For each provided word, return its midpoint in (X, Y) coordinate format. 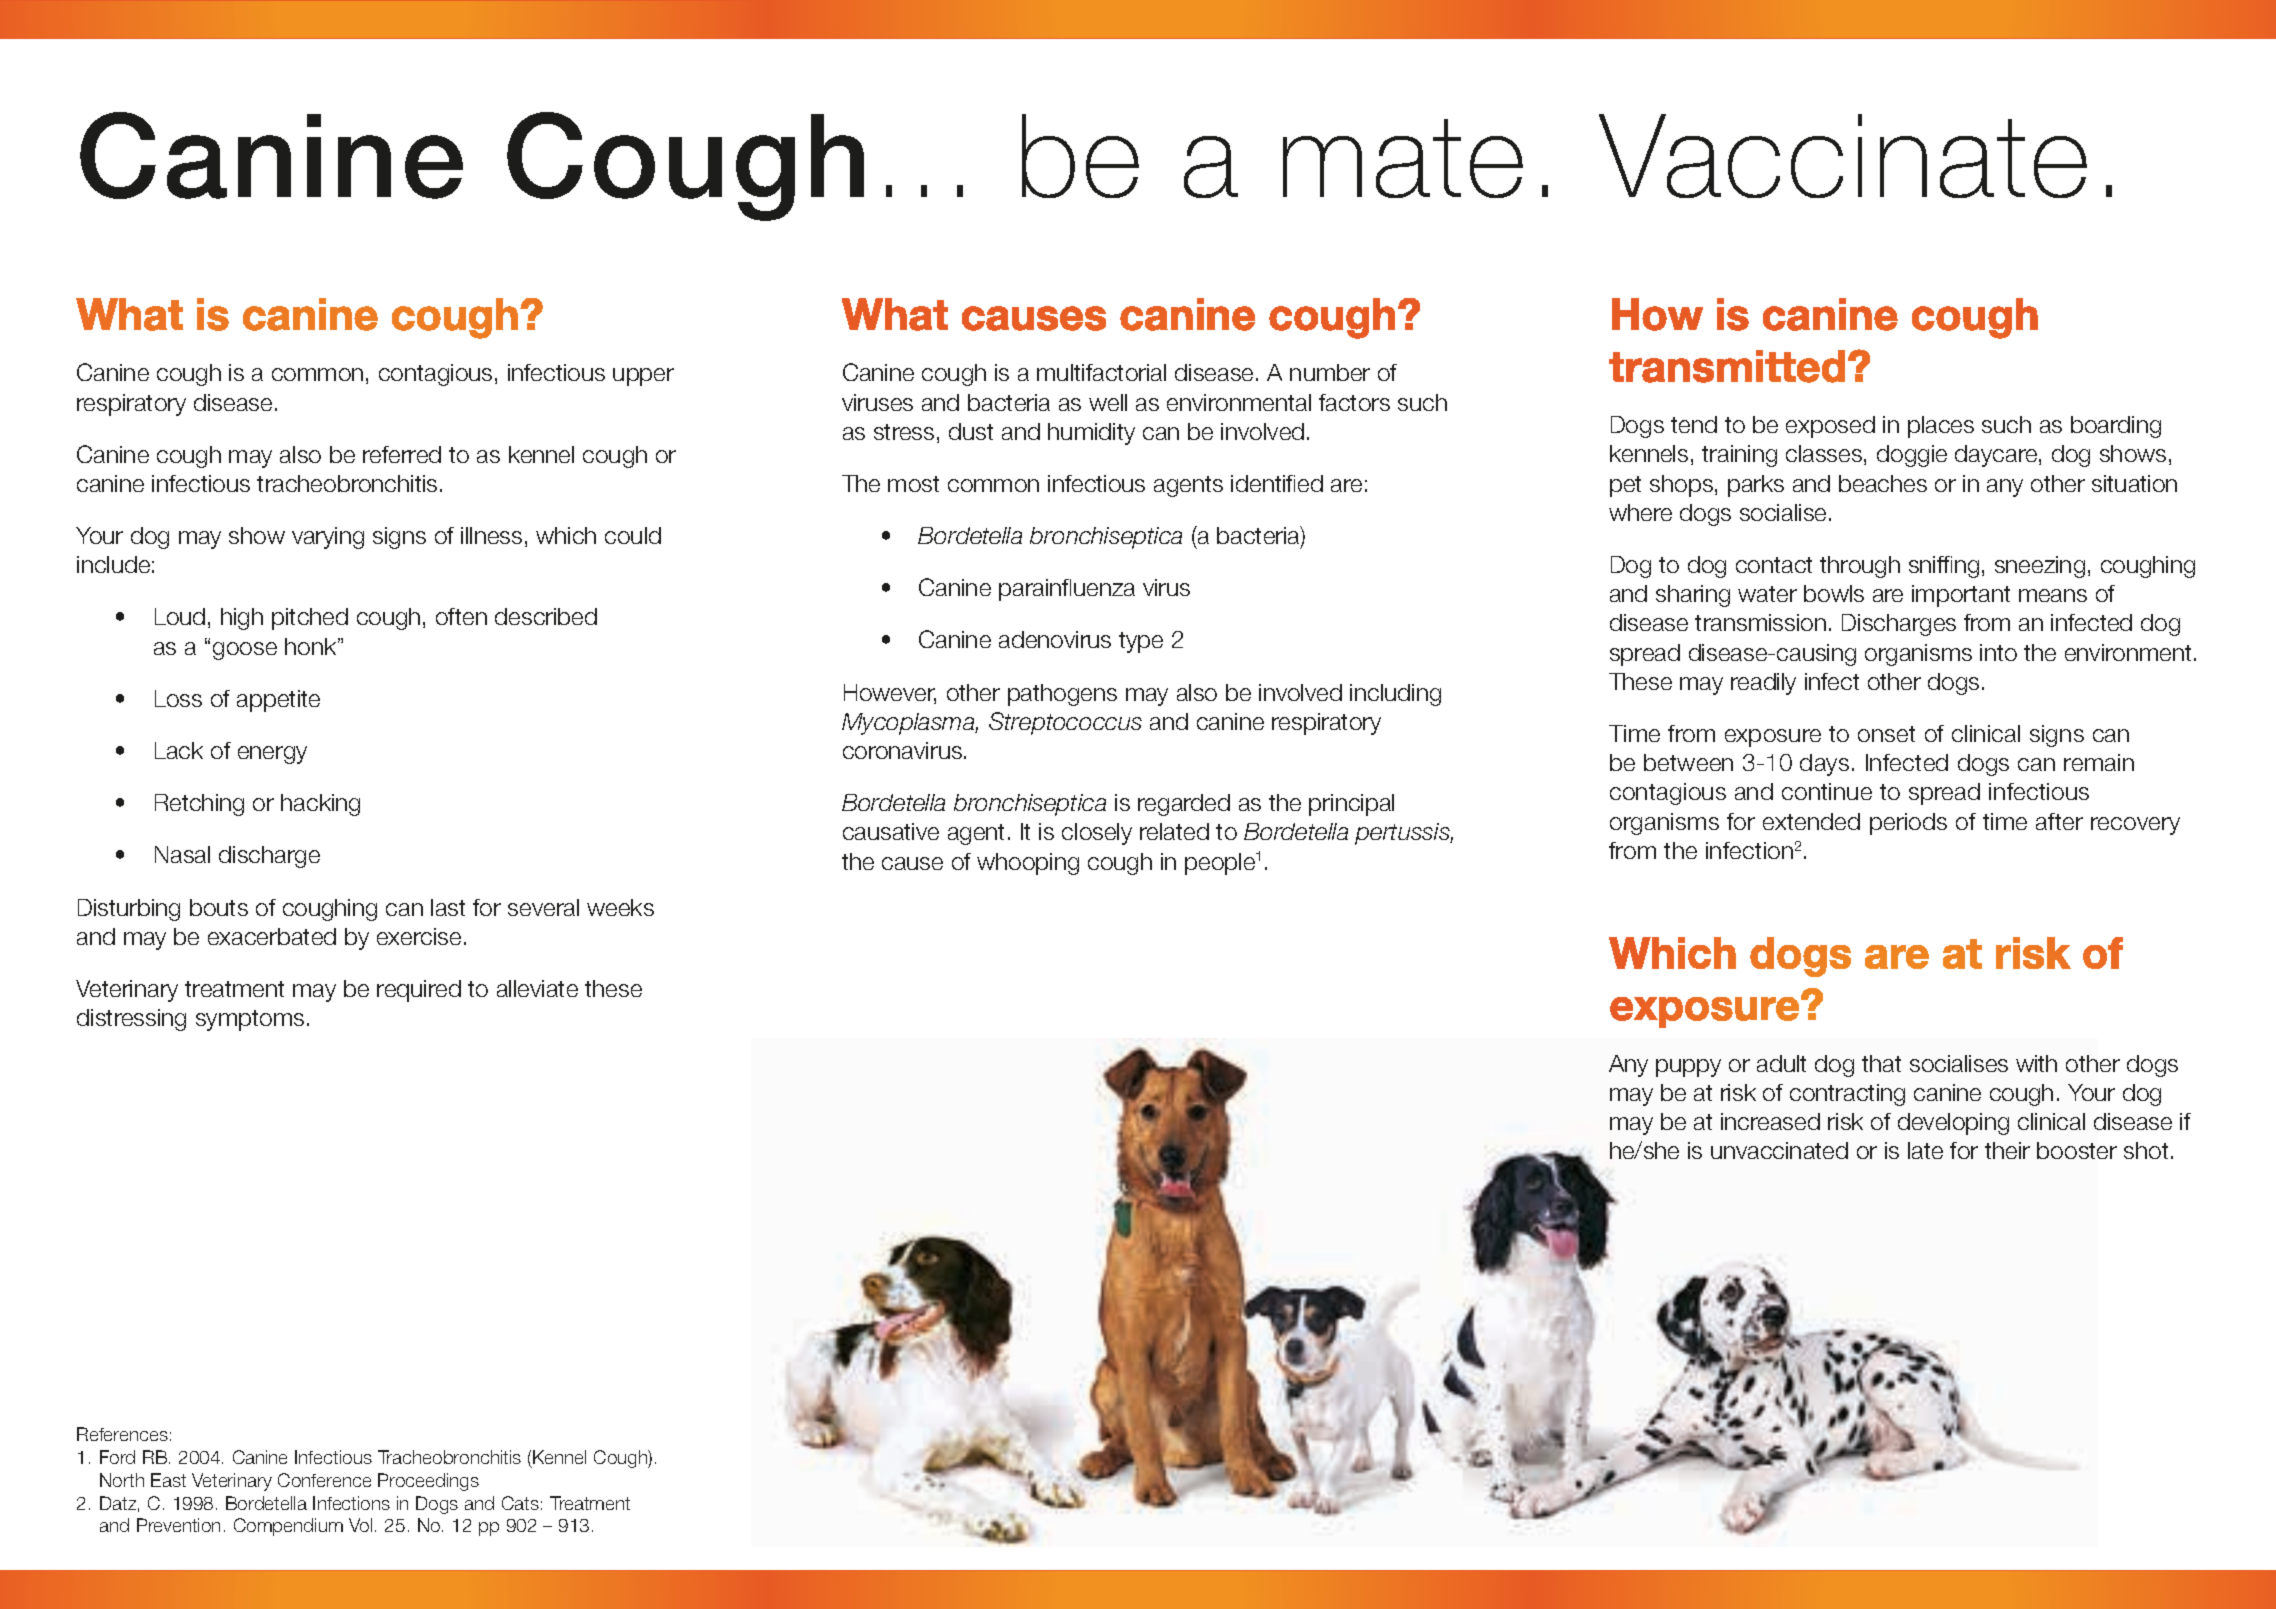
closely (1097, 834)
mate (1403, 158)
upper (643, 377)
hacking (320, 805)
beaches (1883, 483)
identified (1277, 483)
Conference (324, 1480)
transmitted (1727, 366)
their (2007, 1150)
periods (1908, 824)
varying (328, 538)
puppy (1688, 1068)
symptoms (250, 1020)
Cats (520, 1503)
